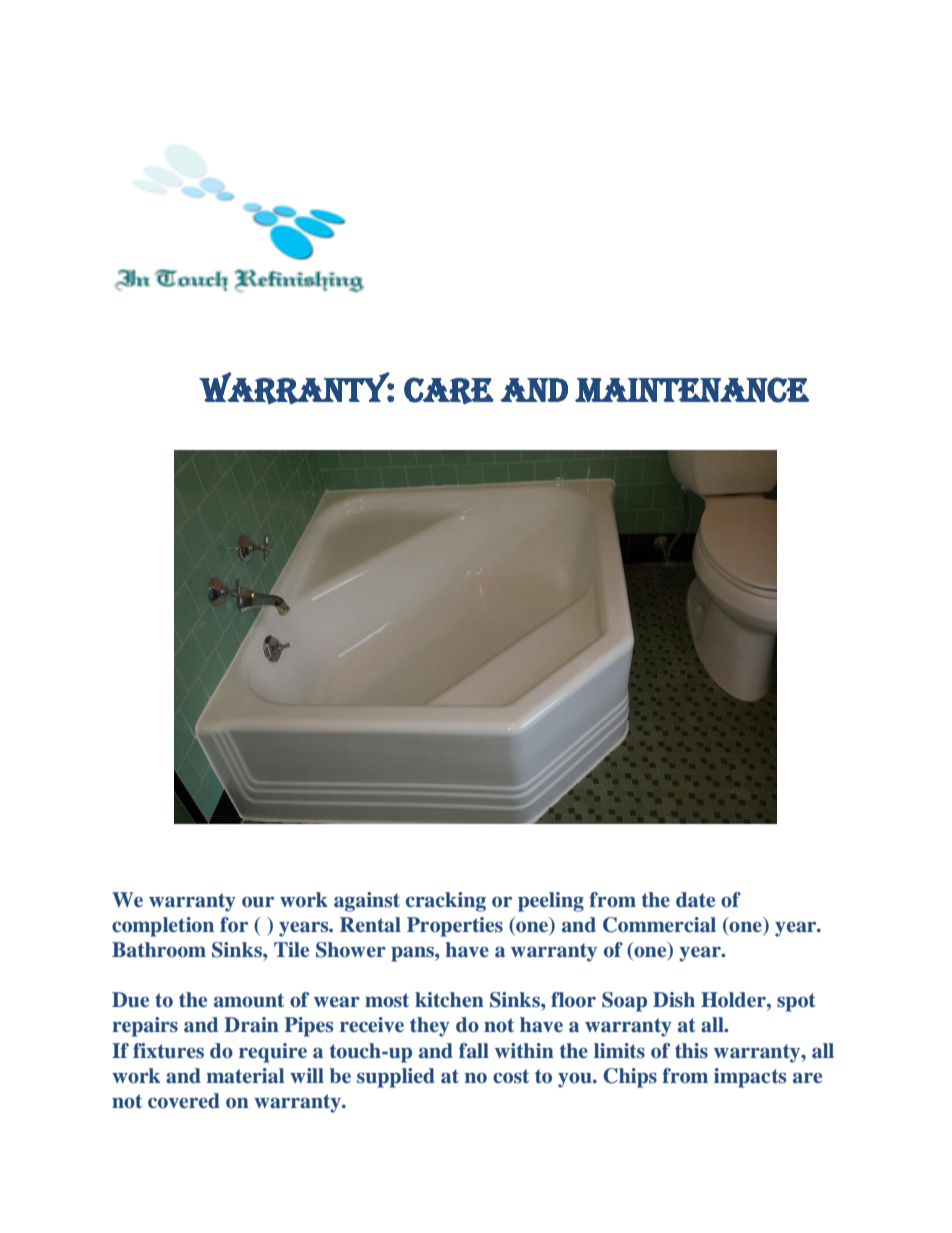 Image resolution: width=952 pixels, height=1233 pixels. I want to click on CARE, so click(449, 390).
